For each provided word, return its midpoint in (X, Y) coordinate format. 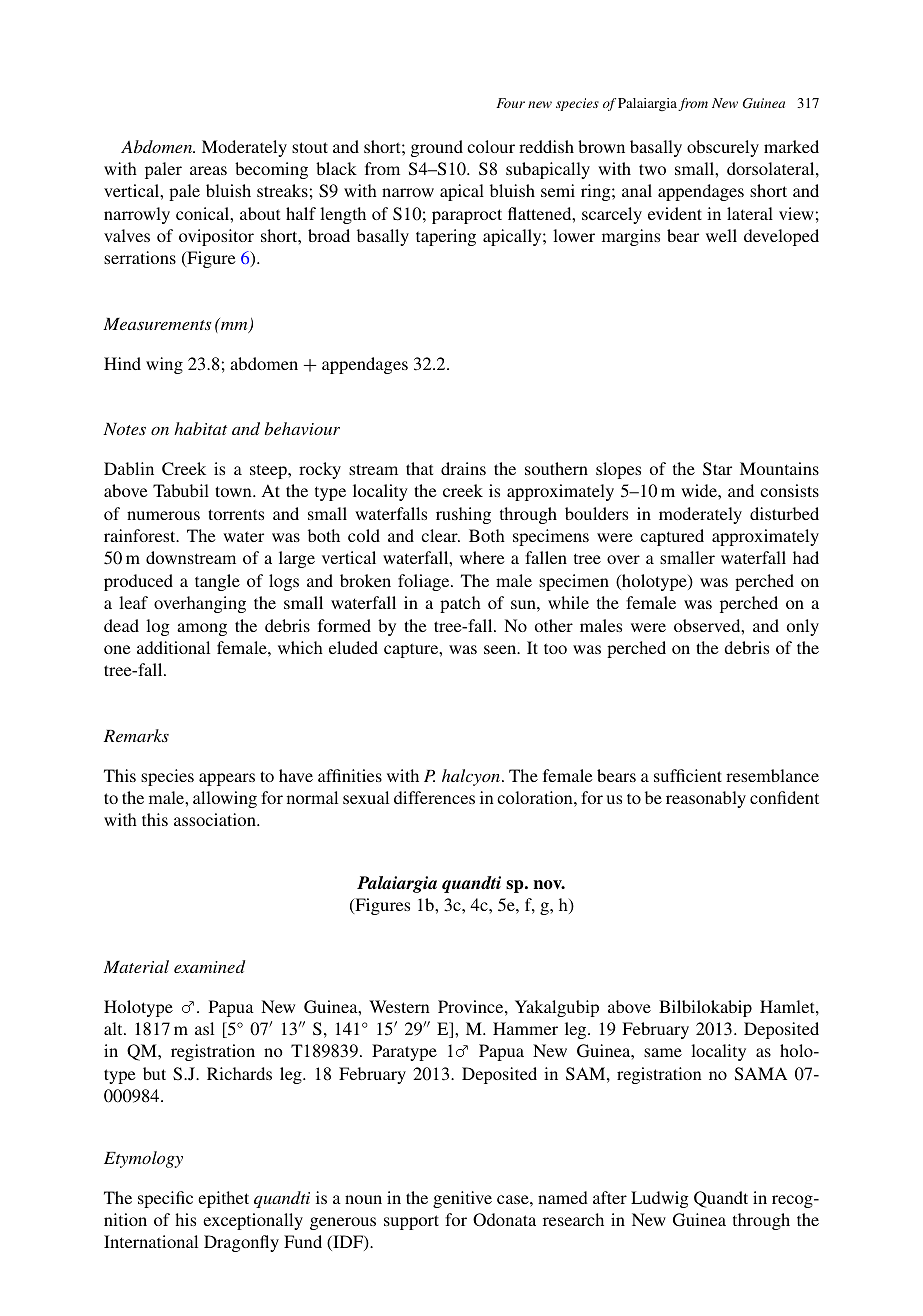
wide (700, 490)
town (234, 491)
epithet (223, 1199)
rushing (463, 515)
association (216, 819)
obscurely (723, 148)
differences (434, 797)
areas (208, 170)
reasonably (706, 799)
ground (437, 148)
